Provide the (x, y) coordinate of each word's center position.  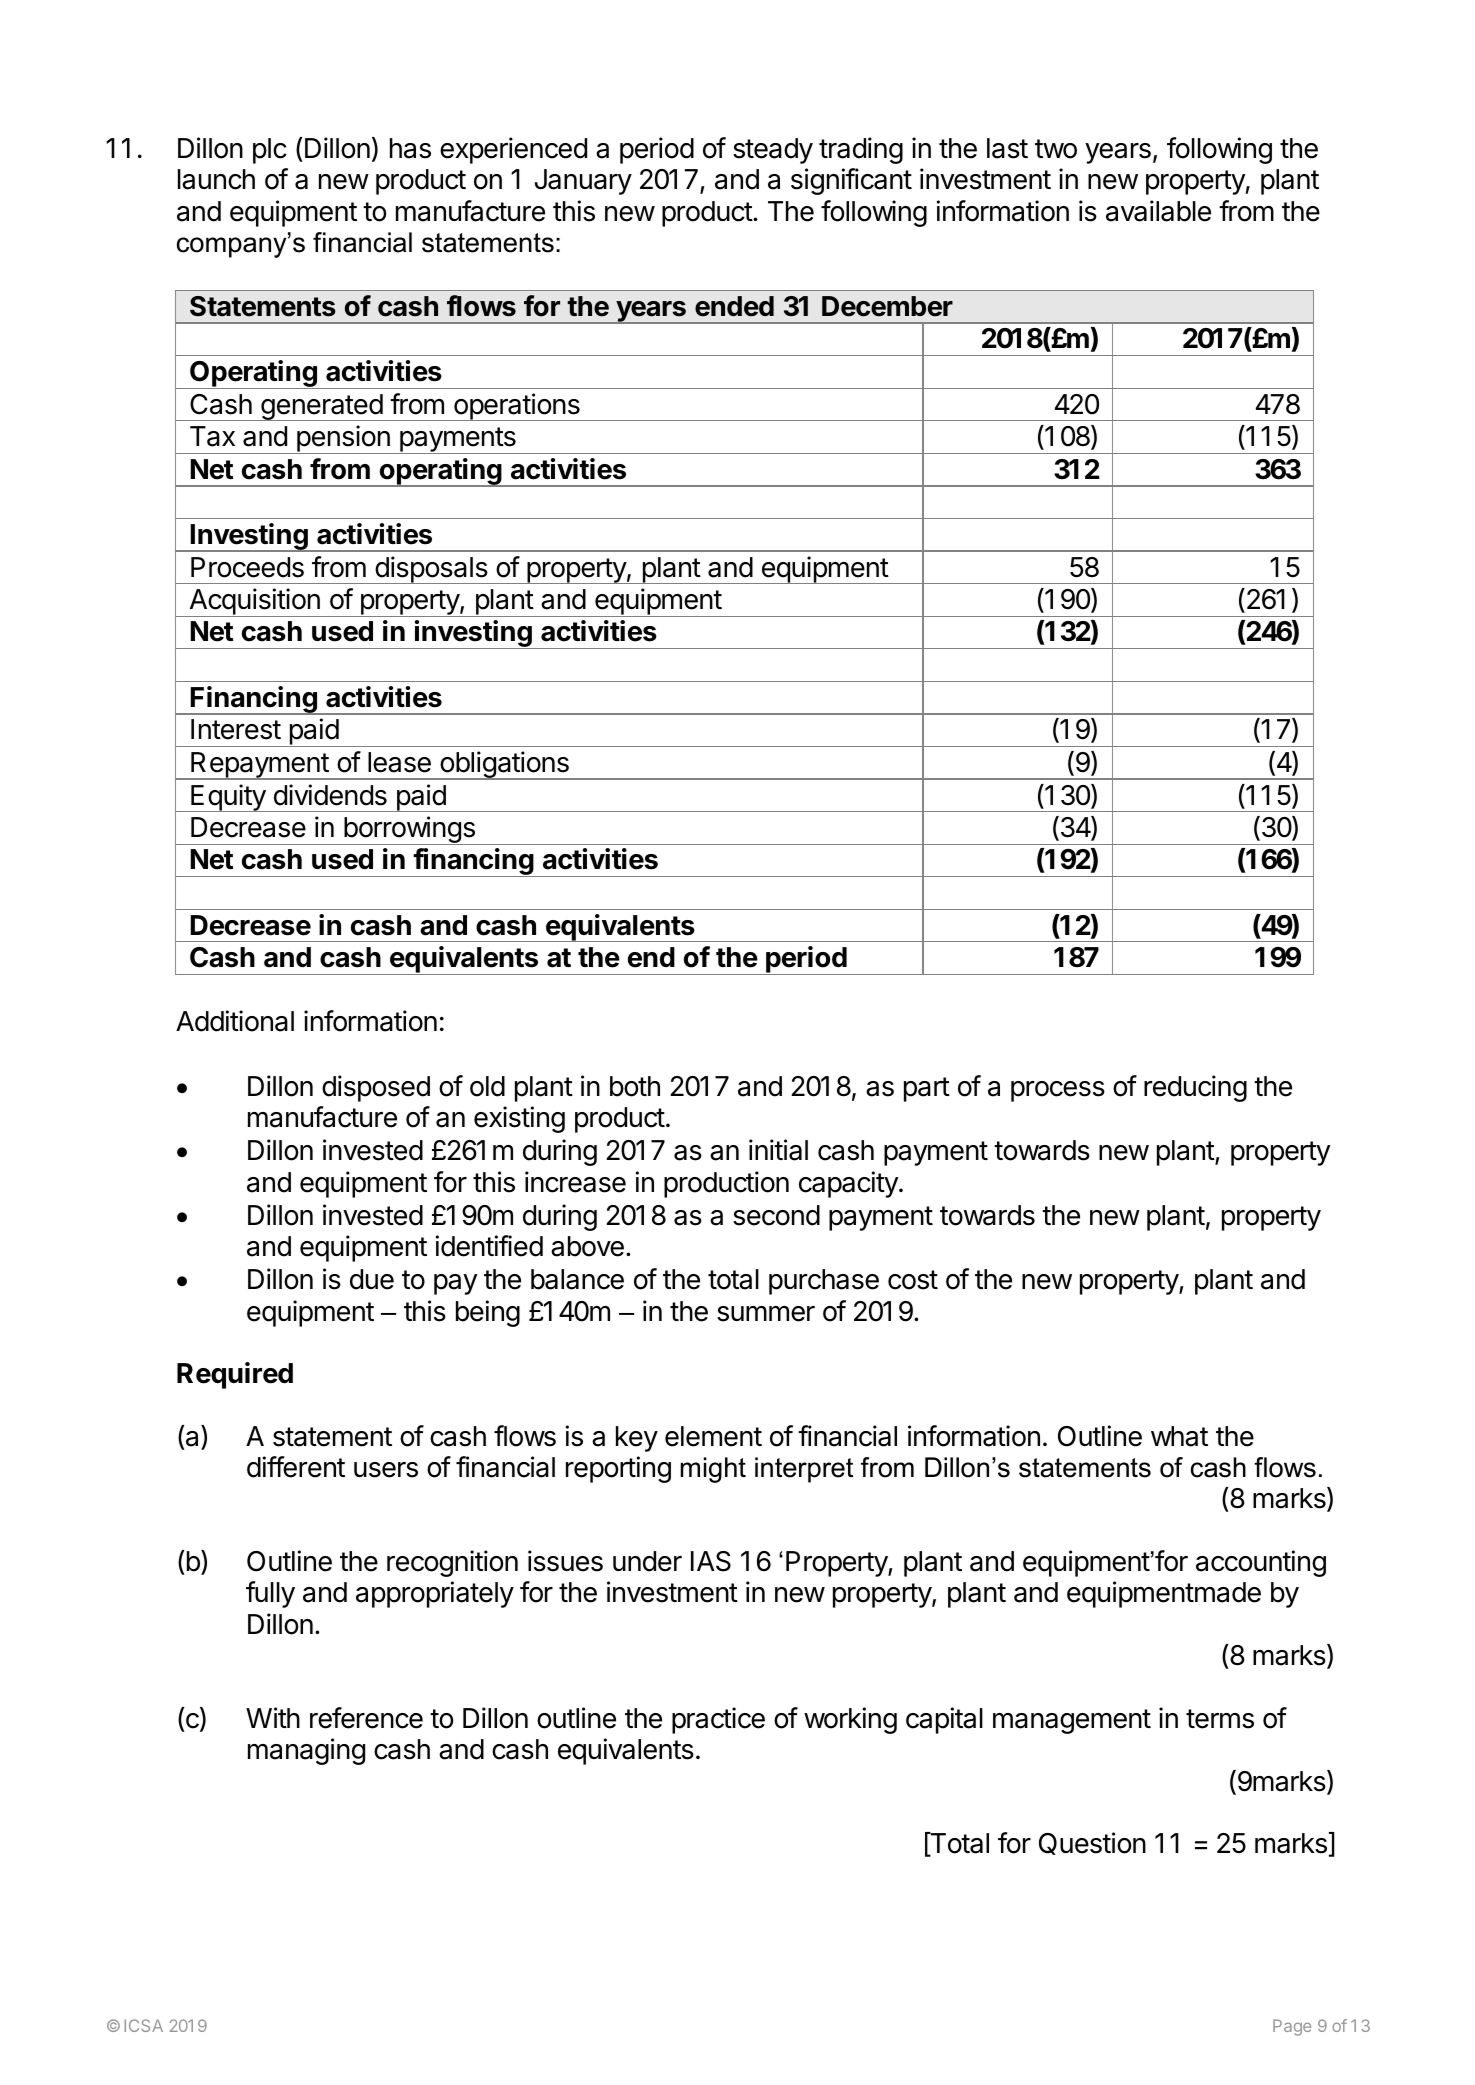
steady (773, 151)
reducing (1195, 1088)
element (713, 1436)
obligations (504, 765)
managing (306, 1751)
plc (270, 151)
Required (235, 1375)
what (1179, 1436)
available (1158, 211)
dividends (330, 795)
